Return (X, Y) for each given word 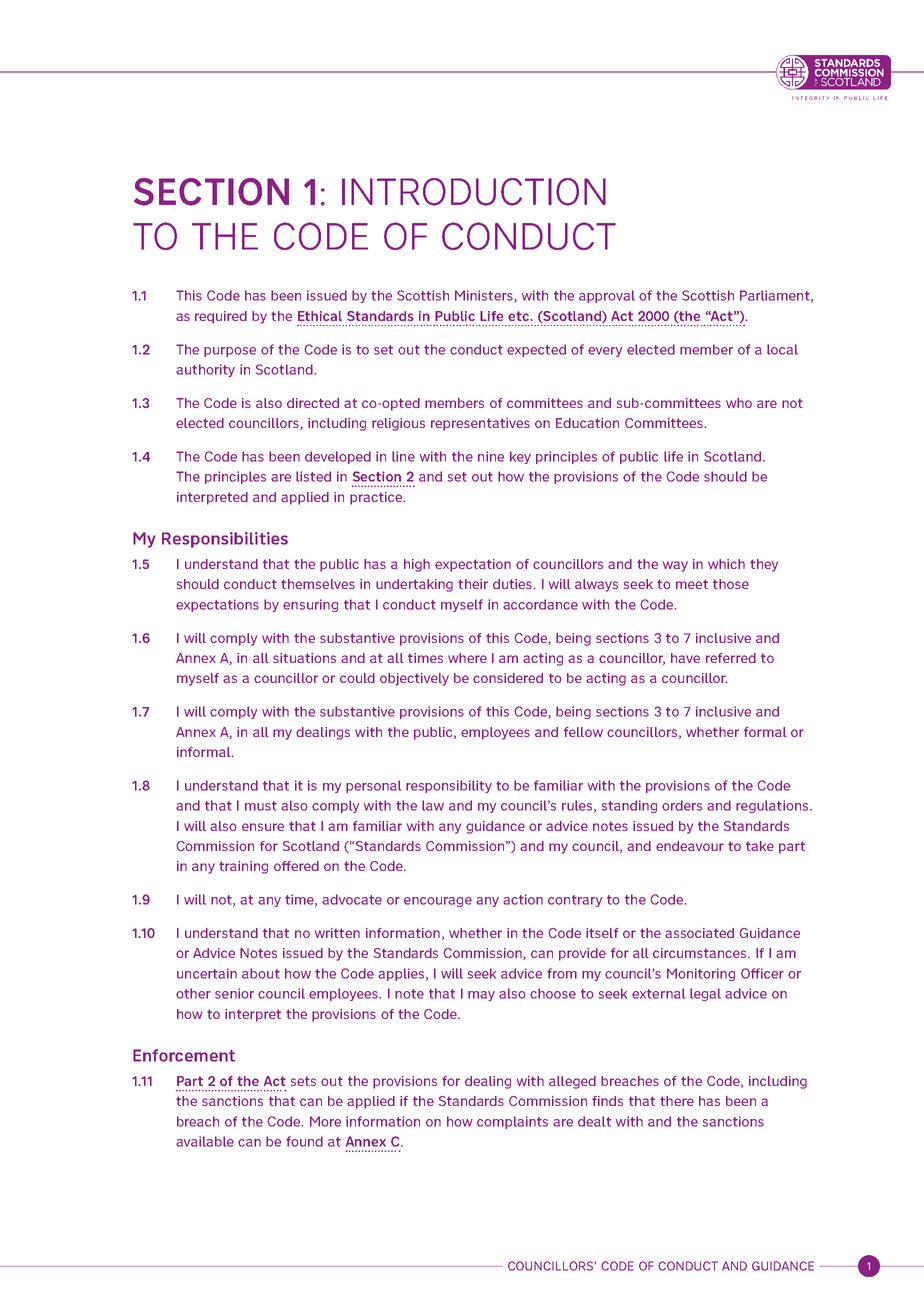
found (304, 1141)
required (221, 317)
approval (607, 296)
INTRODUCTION (474, 192)
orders (682, 805)
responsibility (449, 786)
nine (491, 456)
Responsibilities (225, 540)
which (726, 564)
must (261, 806)
